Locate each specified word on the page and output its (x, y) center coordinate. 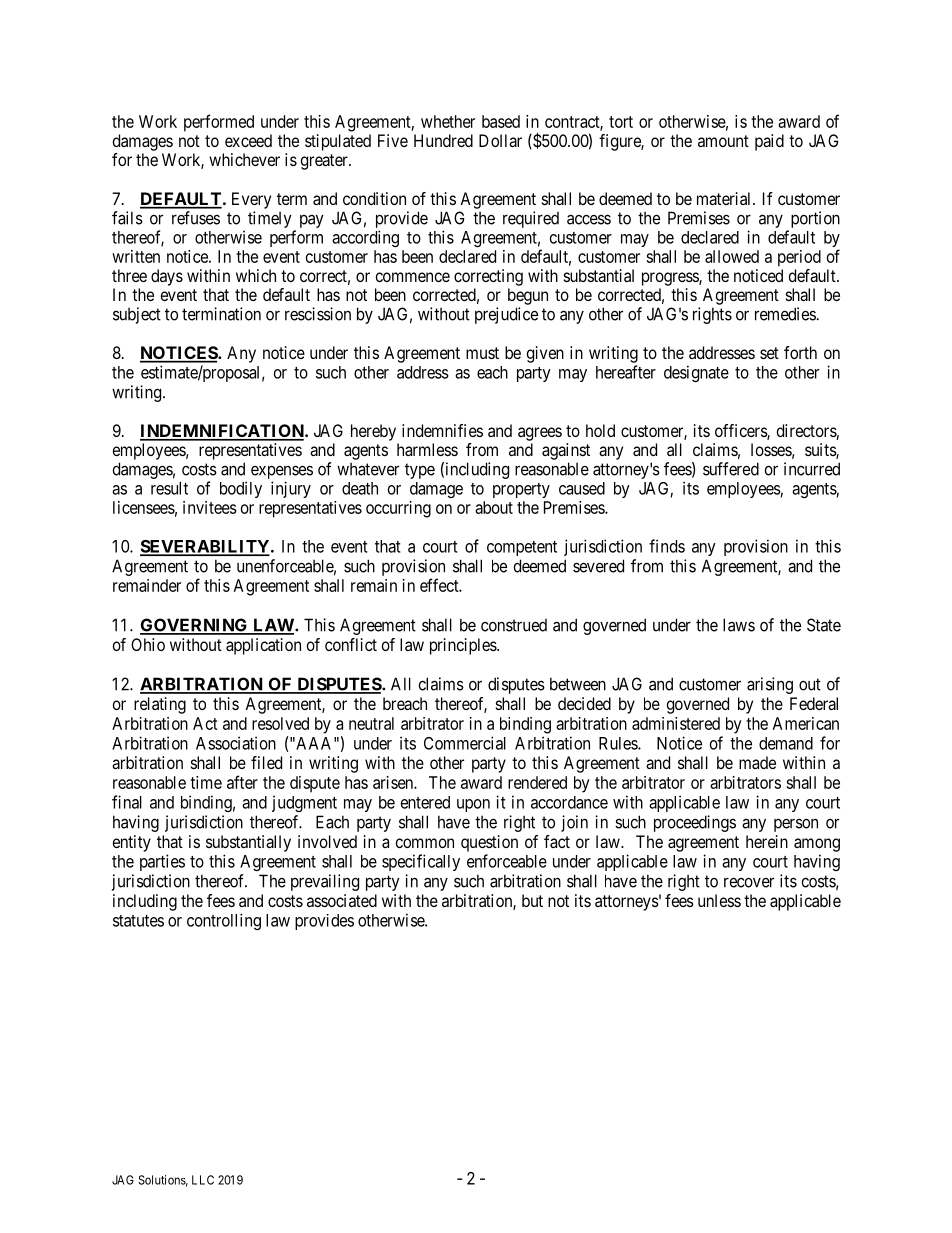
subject (137, 315)
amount (723, 141)
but (532, 900)
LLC (203, 1180)
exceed (248, 140)
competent (522, 548)
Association (236, 743)
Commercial (465, 743)
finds (667, 546)
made (757, 762)
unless (719, 900)
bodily (241, 489)
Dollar (500, 140)
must (482, 353)
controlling (224, 921)
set (769, 353)
